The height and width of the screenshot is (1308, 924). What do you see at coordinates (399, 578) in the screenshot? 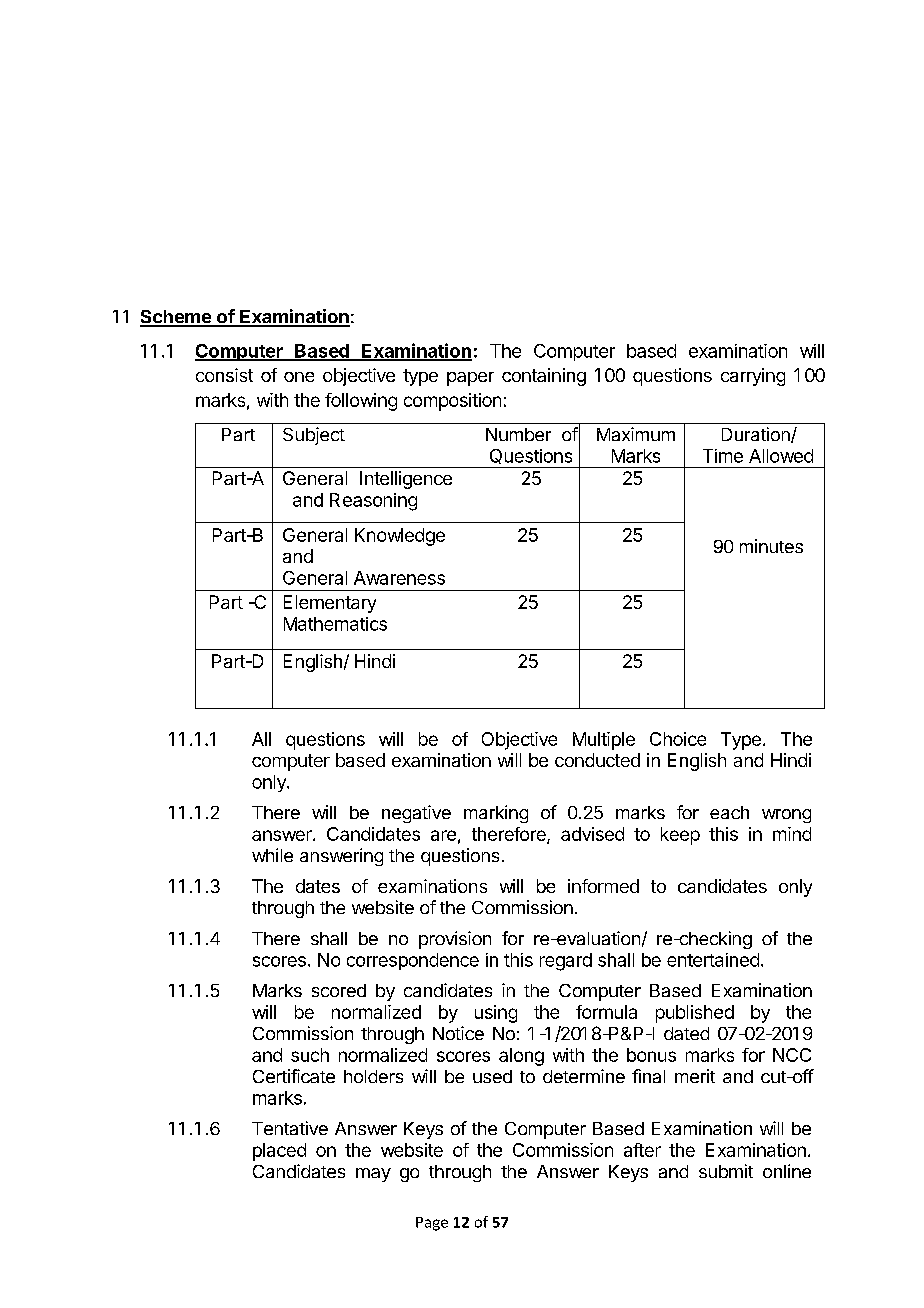
I see `Awareness` at bounding box center [399, 578].
